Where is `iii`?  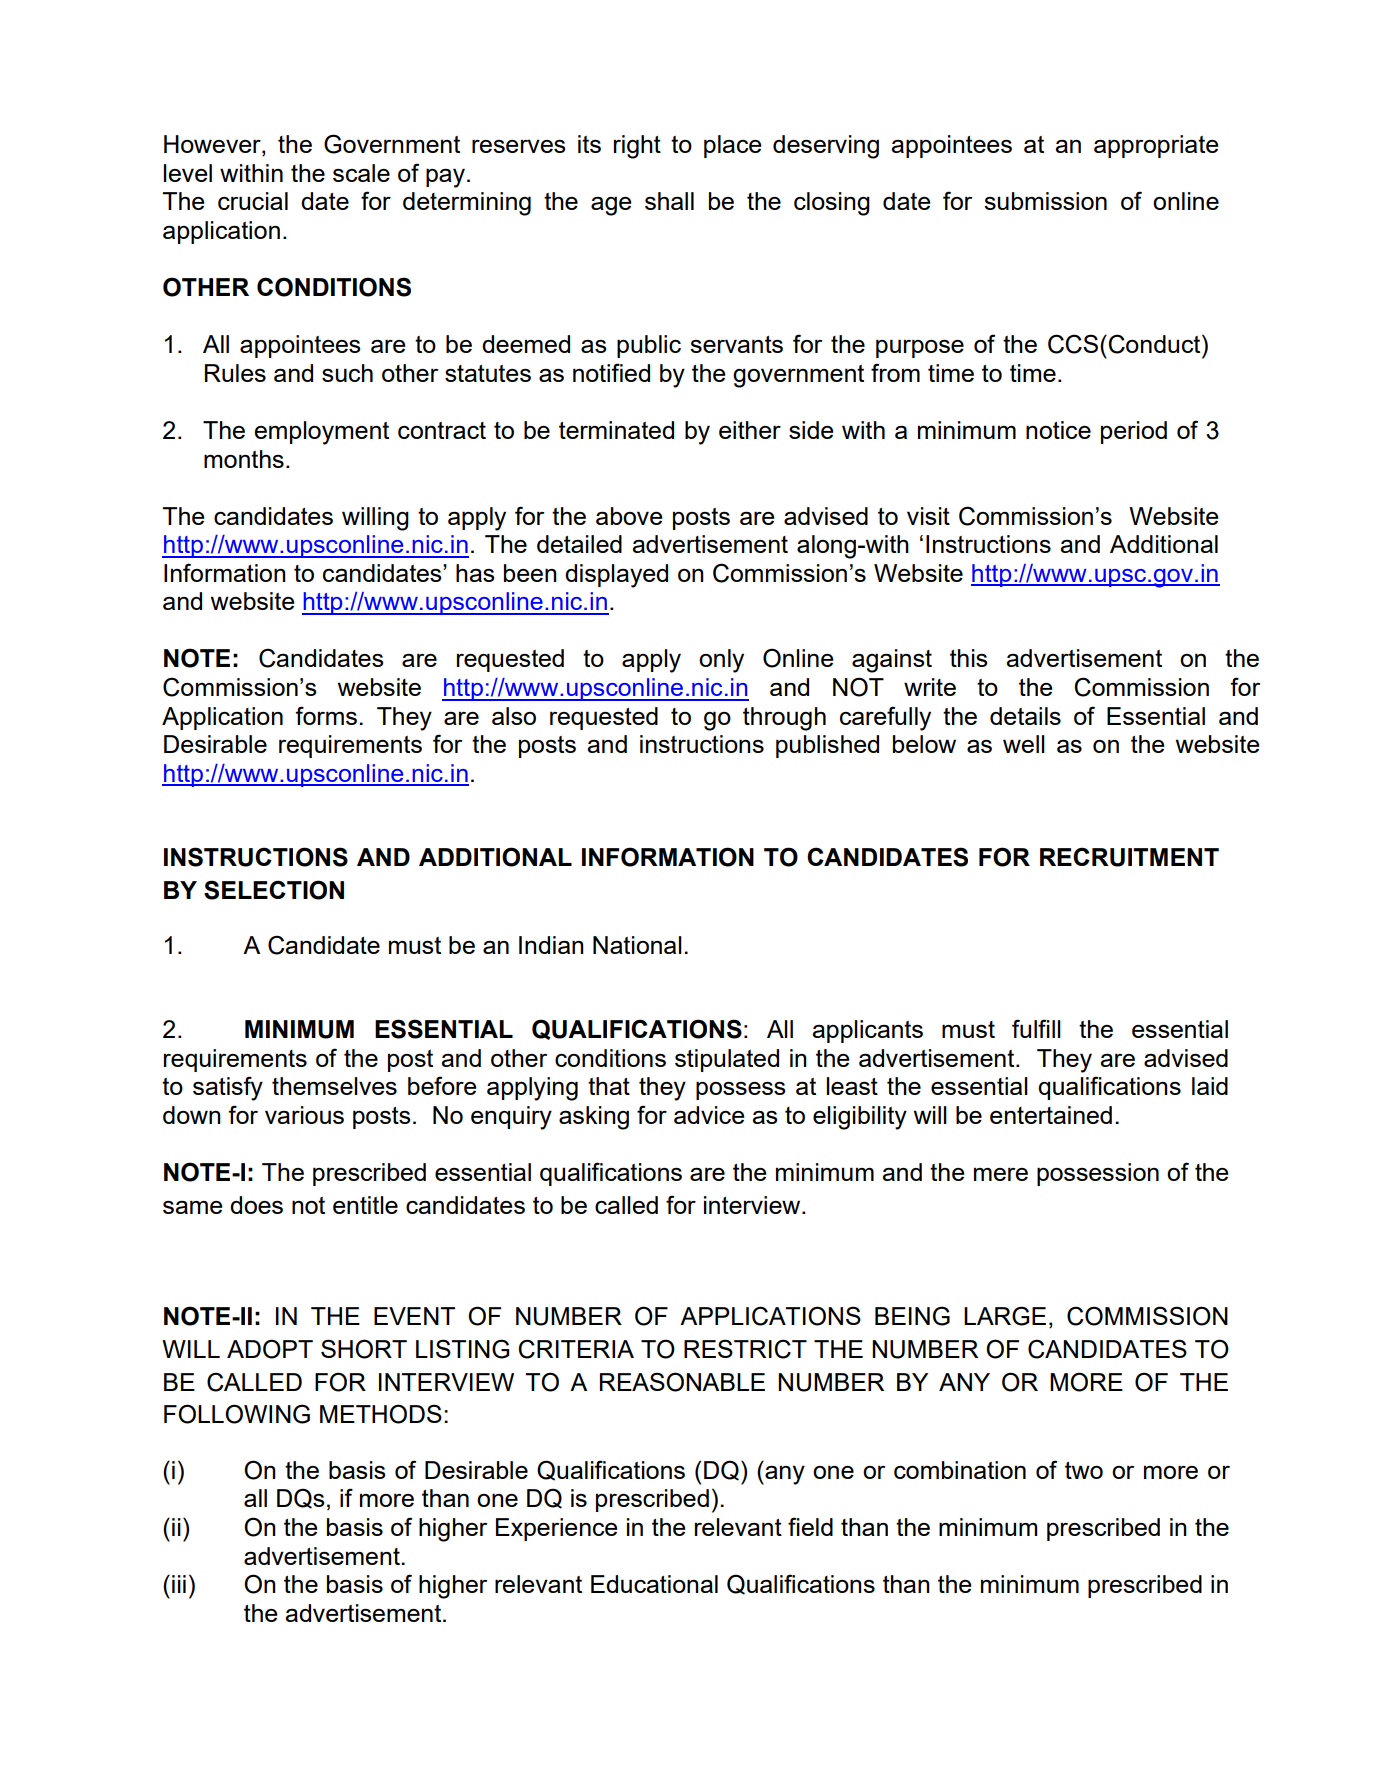 iii is located at coordinates (179, 1584).
